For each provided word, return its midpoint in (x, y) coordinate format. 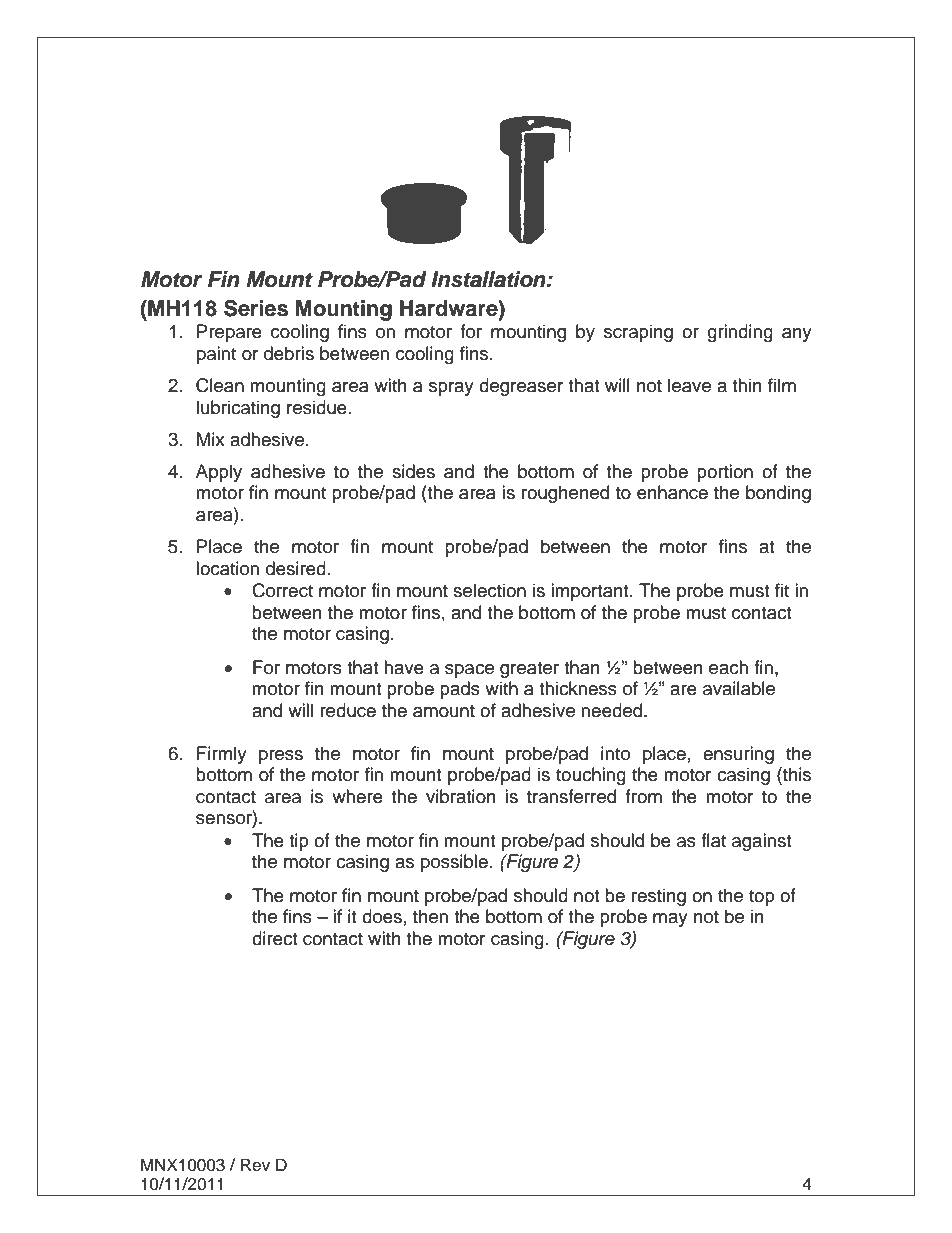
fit (782, 590)
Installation (489, 279)
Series (256, 308)
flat (713, 840)
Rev (255, 1165)
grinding (740, 333)
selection (489, 590)
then (430, 916)
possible (454, 863)
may (670, 920)
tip (299, 842)
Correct (282, 590)
